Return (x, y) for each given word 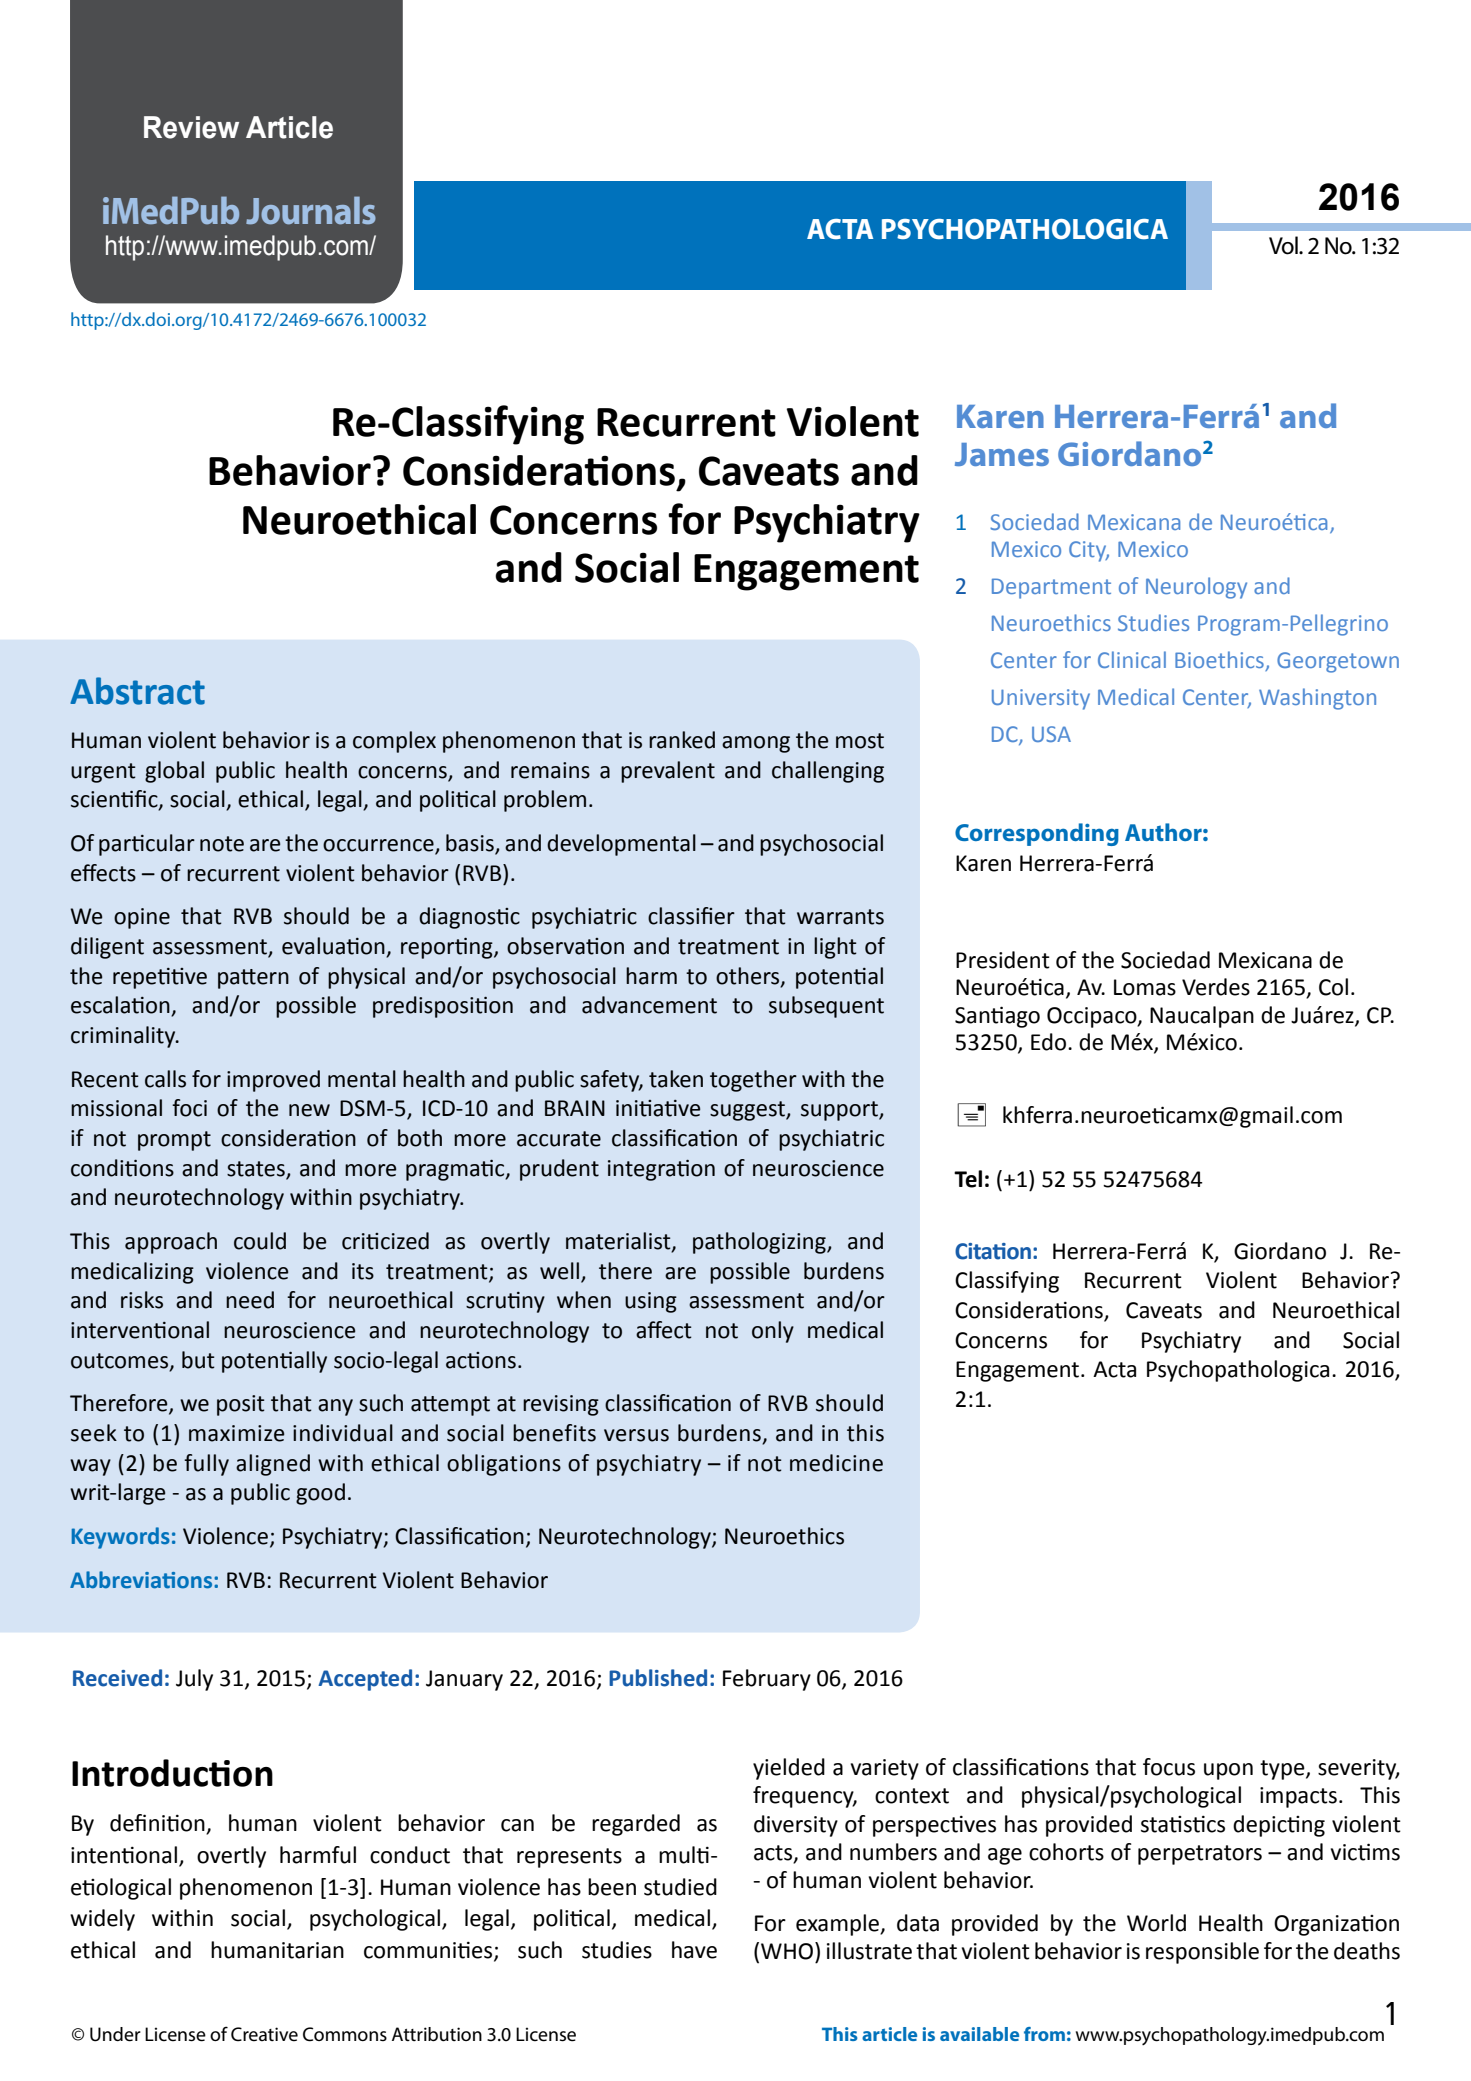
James (1002, 454)
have (694, 1950)
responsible (1202, 1953)
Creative (264, 2034)
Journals (311, 210)
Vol (1284, 245)
